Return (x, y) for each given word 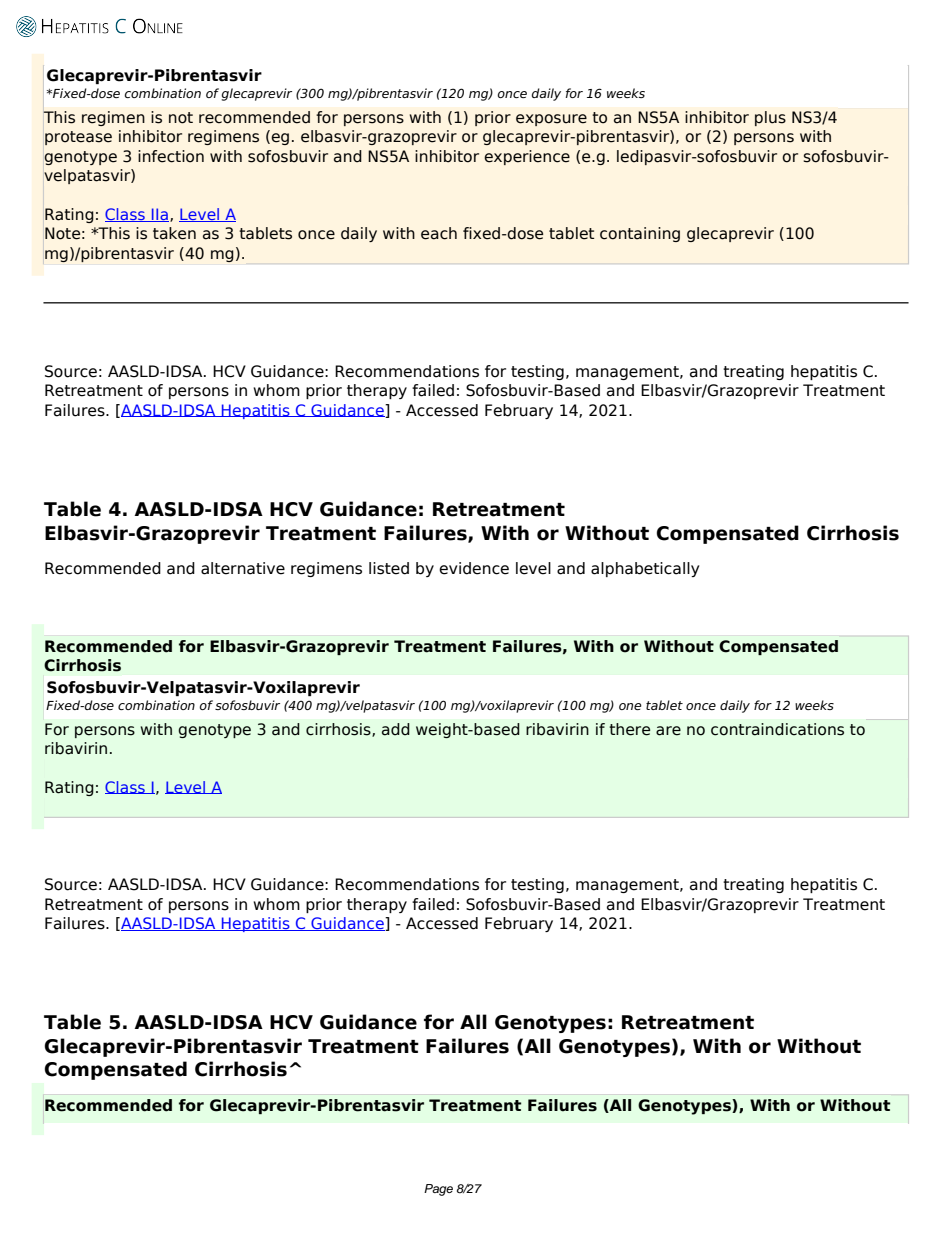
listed (389, 568)
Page (438, 1190)
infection (171, 156)
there (629, 729)
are (668, 731)
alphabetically (645, 569)
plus (770, 118)
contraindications (777, 729)
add (396, 729)
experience (527, 157)
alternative (243, 568)
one (630, 706)
